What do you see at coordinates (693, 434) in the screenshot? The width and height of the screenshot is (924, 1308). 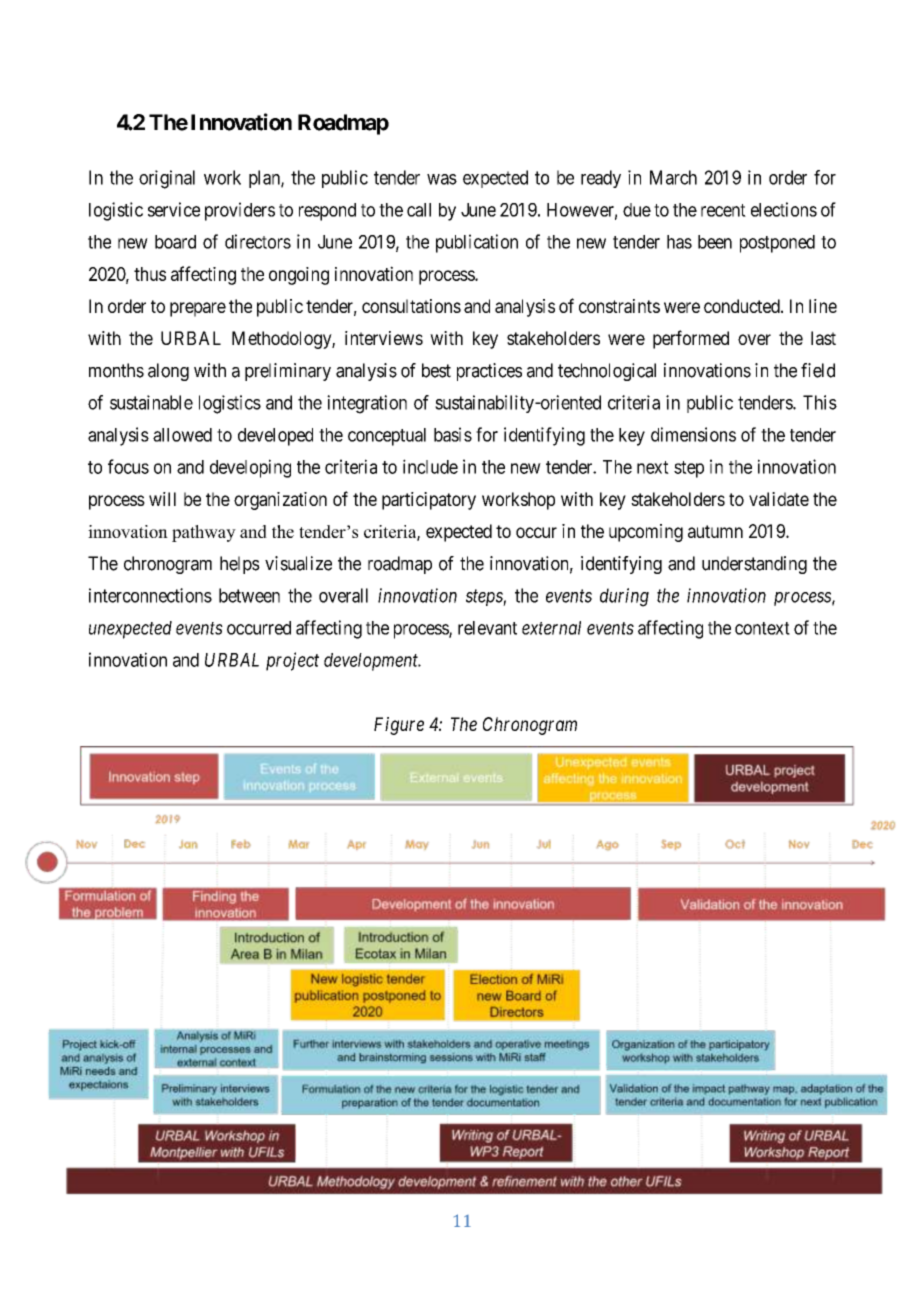 I see `dimensions` at bounding box center [693, 434].
